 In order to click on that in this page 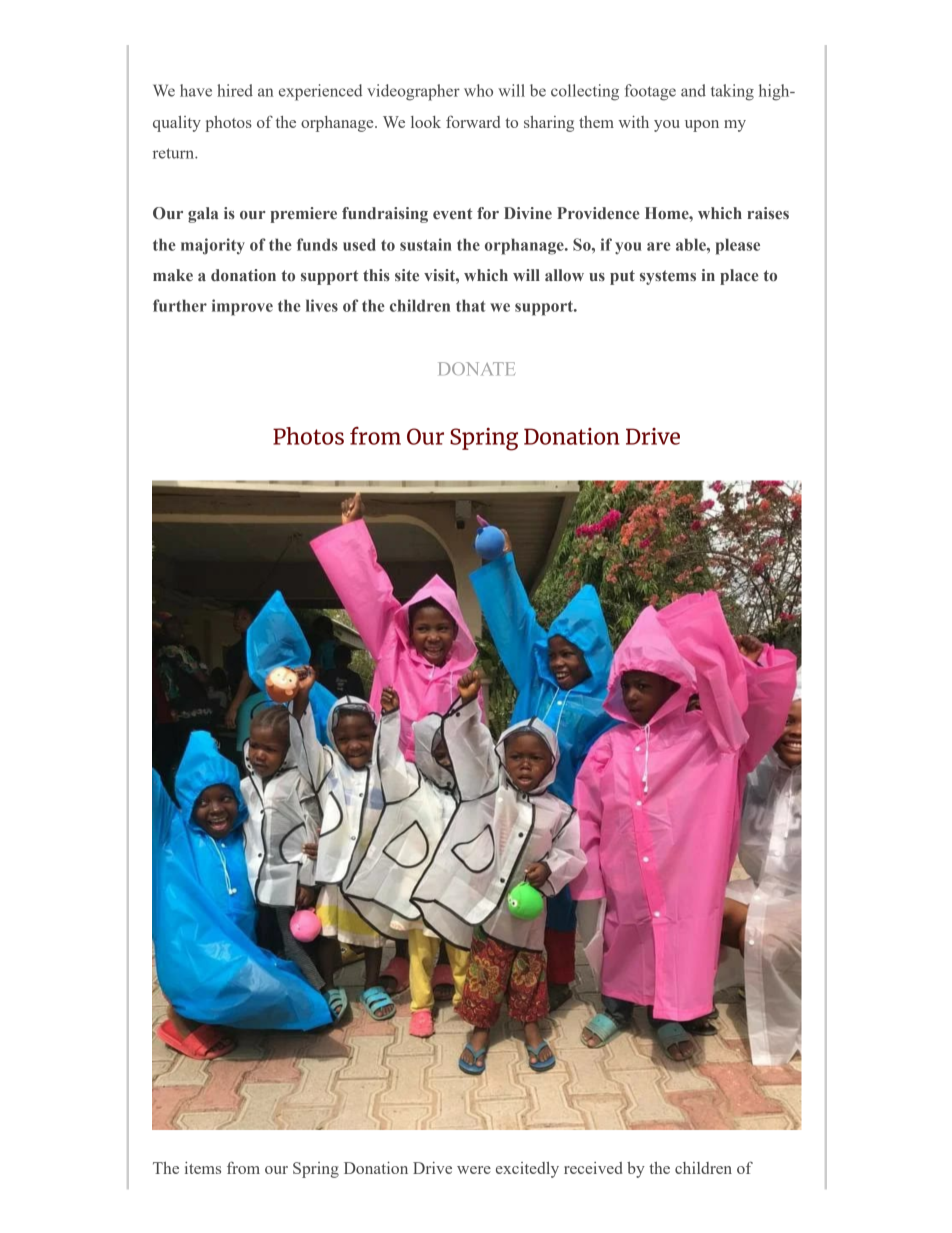, I will do `click(470, 305)`.
